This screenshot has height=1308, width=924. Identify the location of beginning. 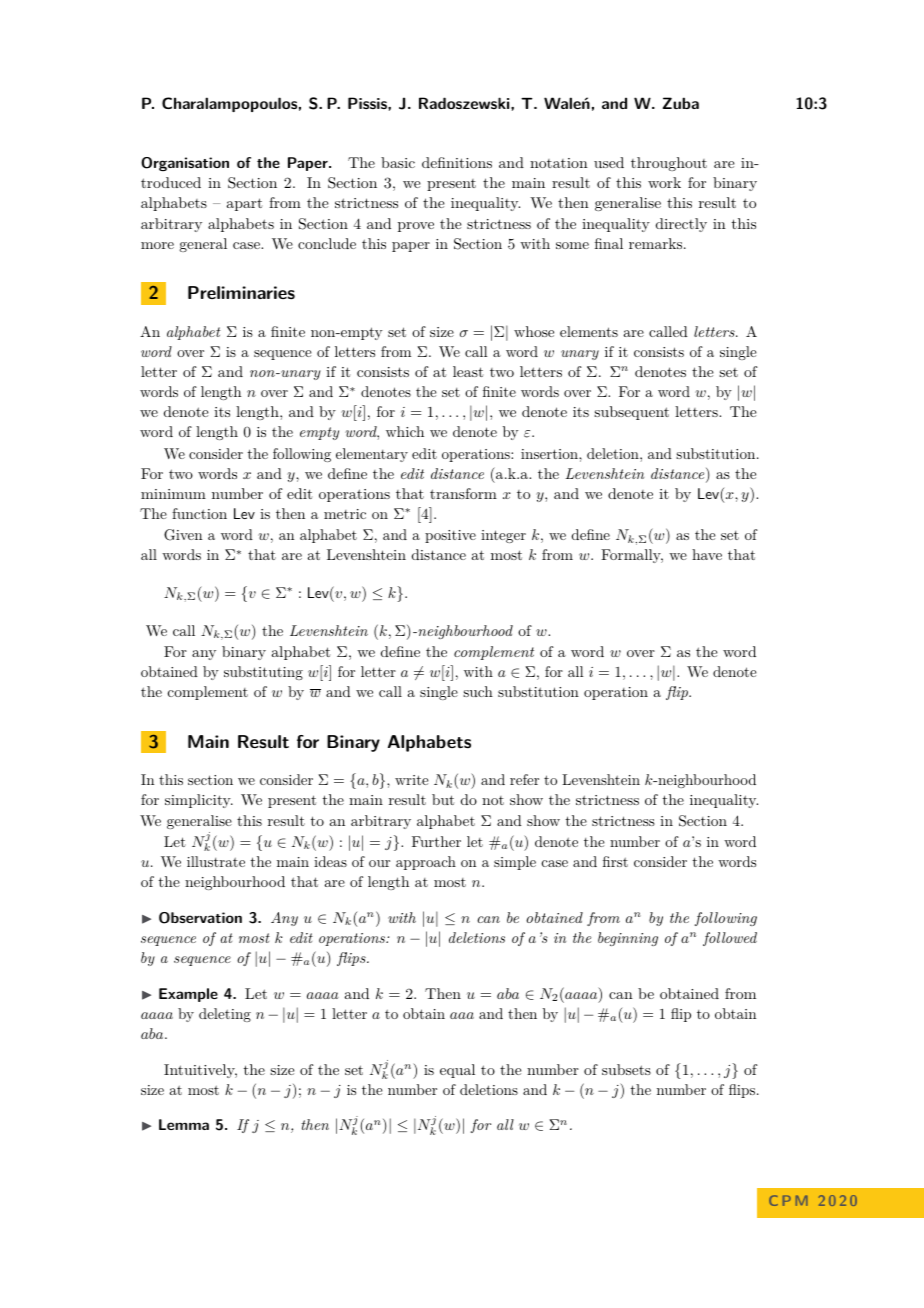
(628, 939).
